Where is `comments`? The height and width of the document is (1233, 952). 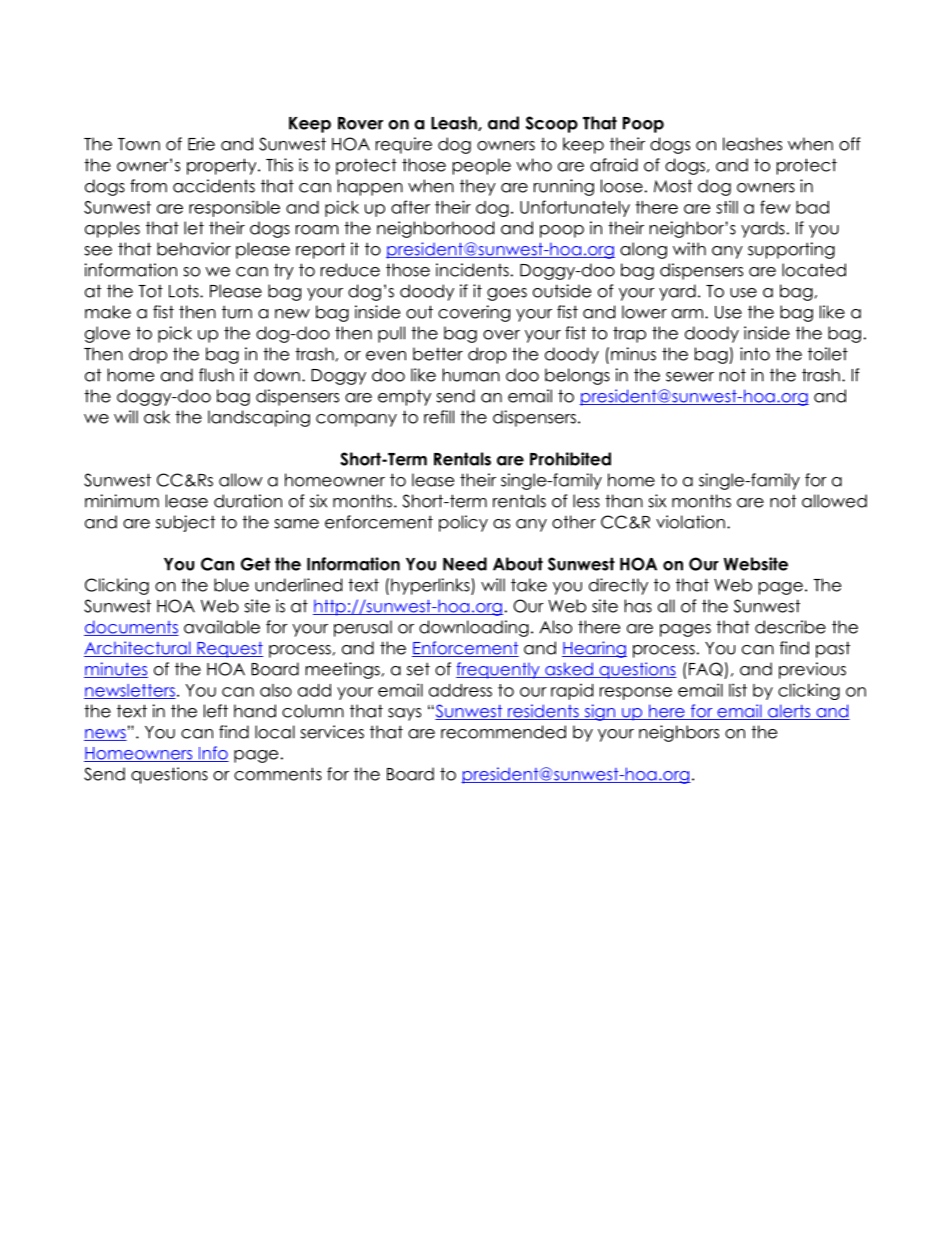
comments is located at coordinates (278, 774).
